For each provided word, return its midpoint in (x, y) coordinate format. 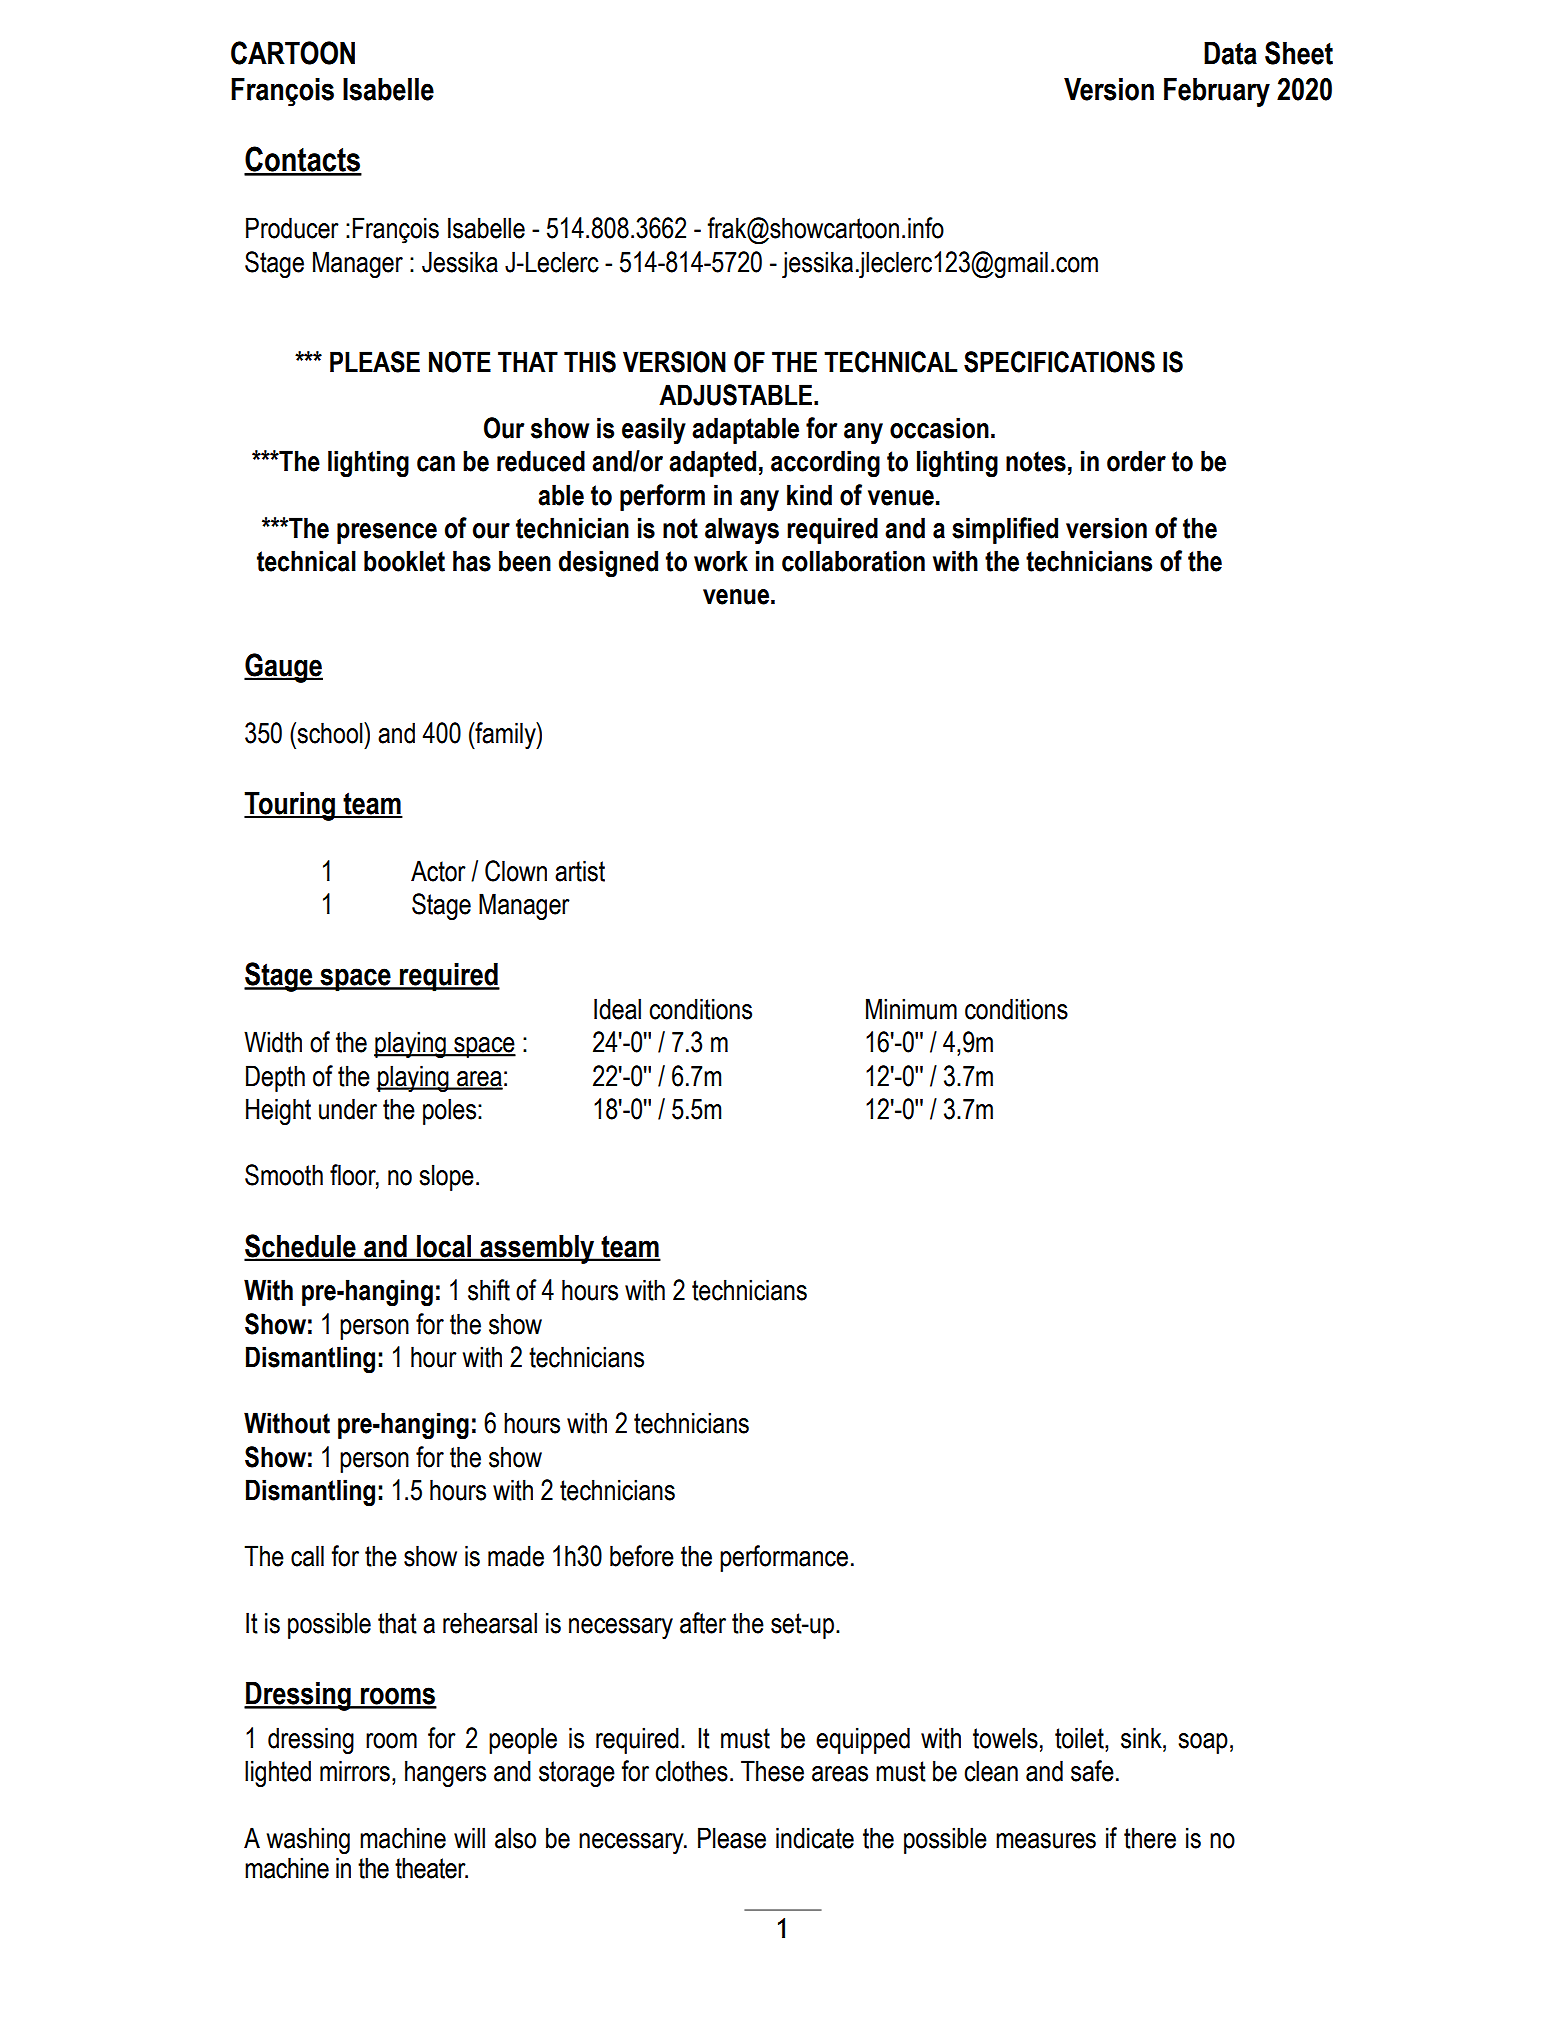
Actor (438, 871)
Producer (292, 228)
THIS (590, 362)
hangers (445, 1773)
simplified (1005, 530)
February (1217, 92)
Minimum (911, 1009)
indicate (815, 1838)
